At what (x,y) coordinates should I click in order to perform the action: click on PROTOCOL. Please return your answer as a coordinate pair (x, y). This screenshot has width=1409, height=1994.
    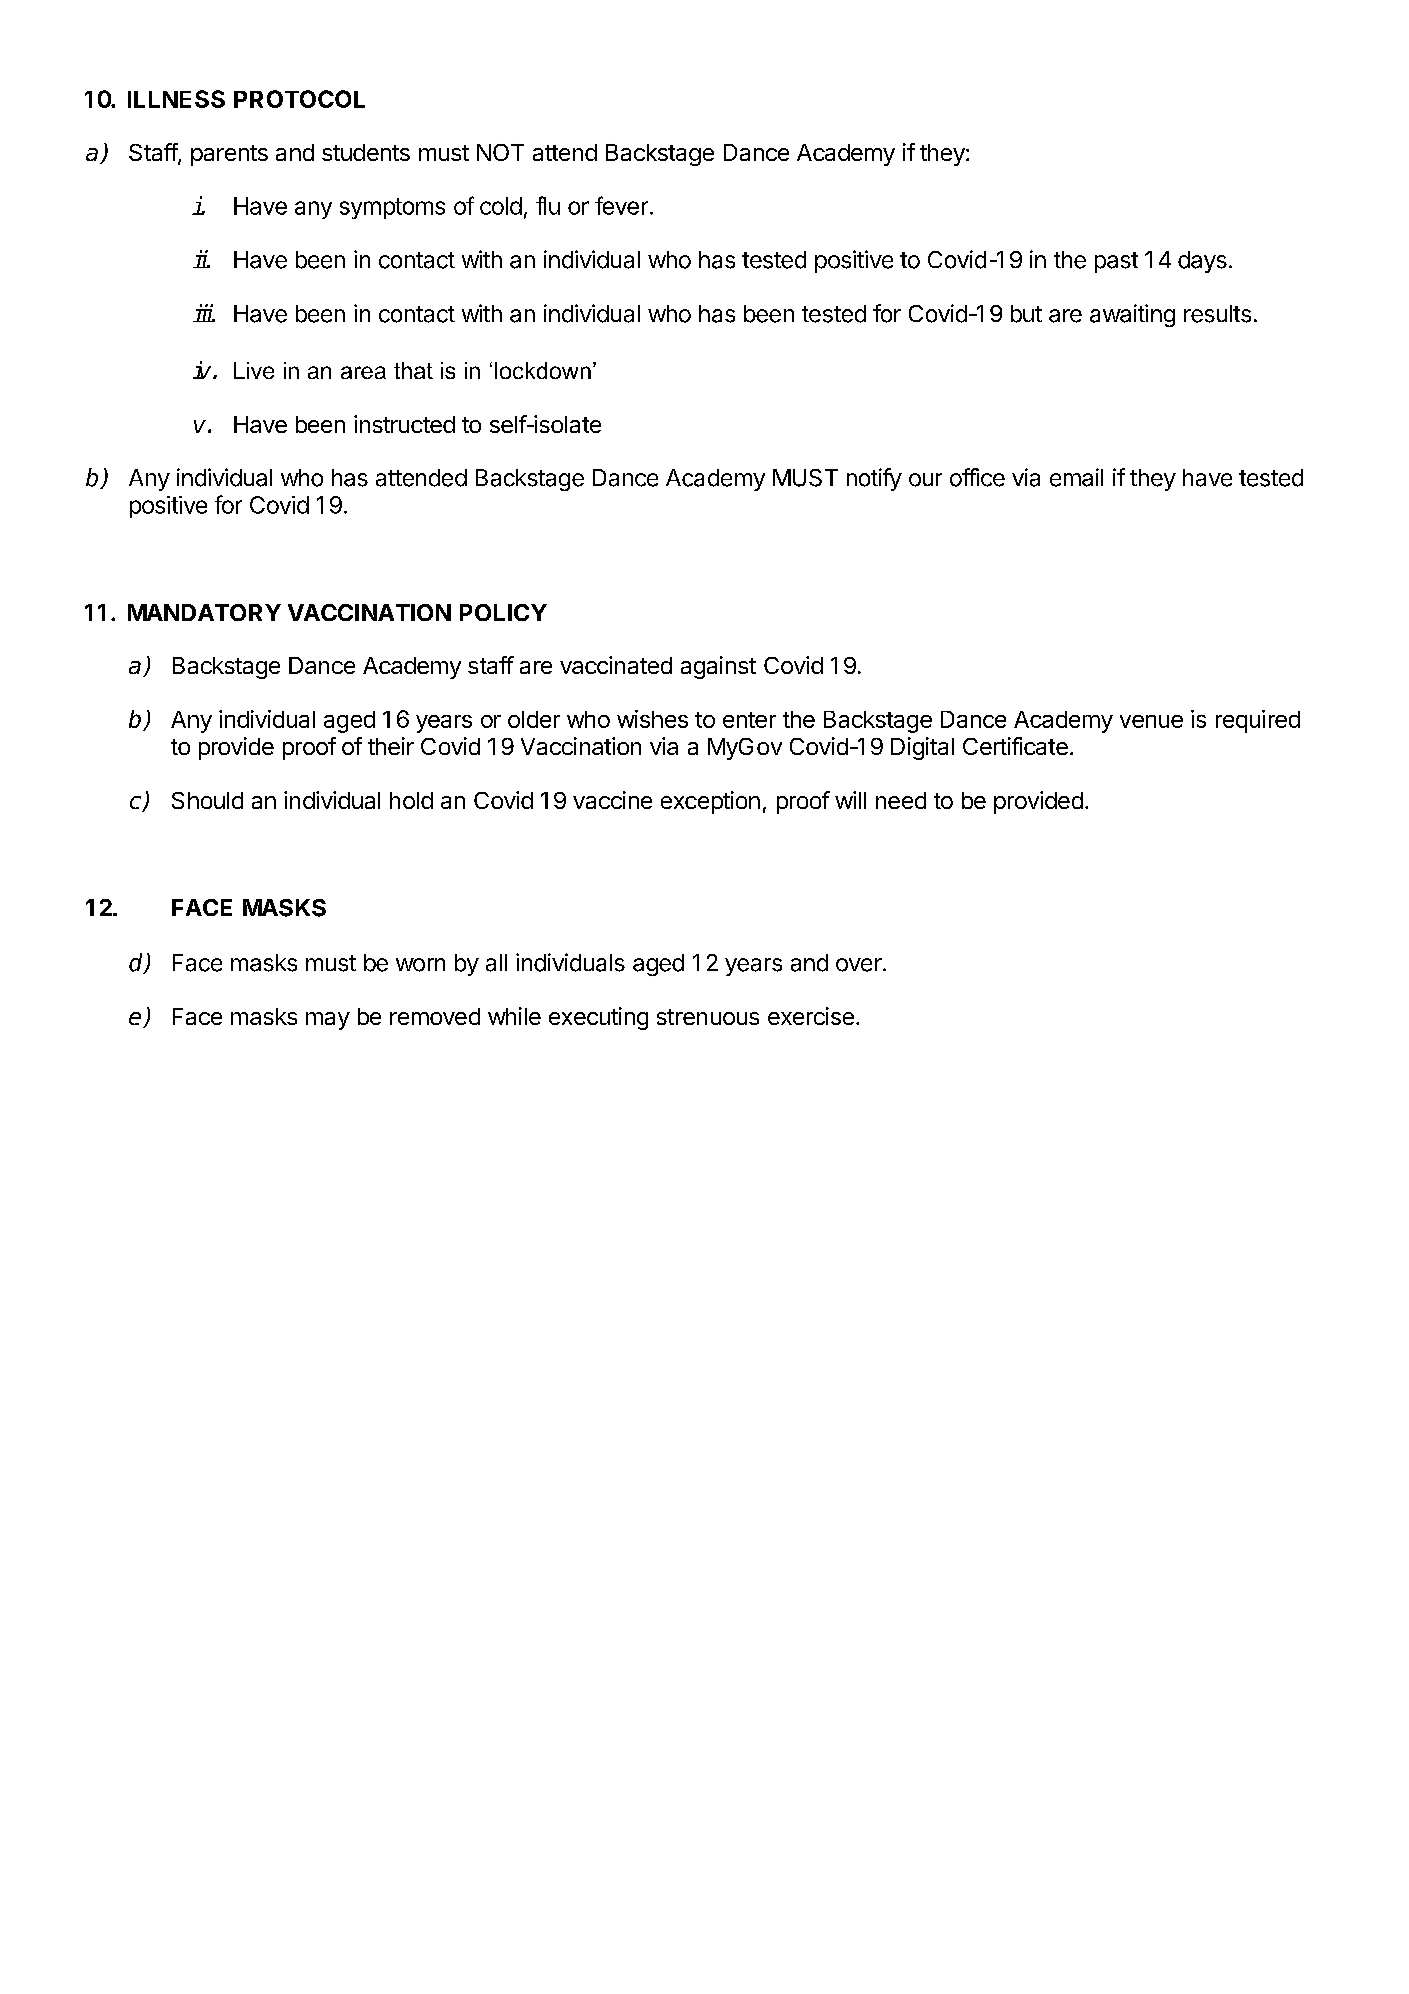
    Looking at the image, I should click on (299, 99).
